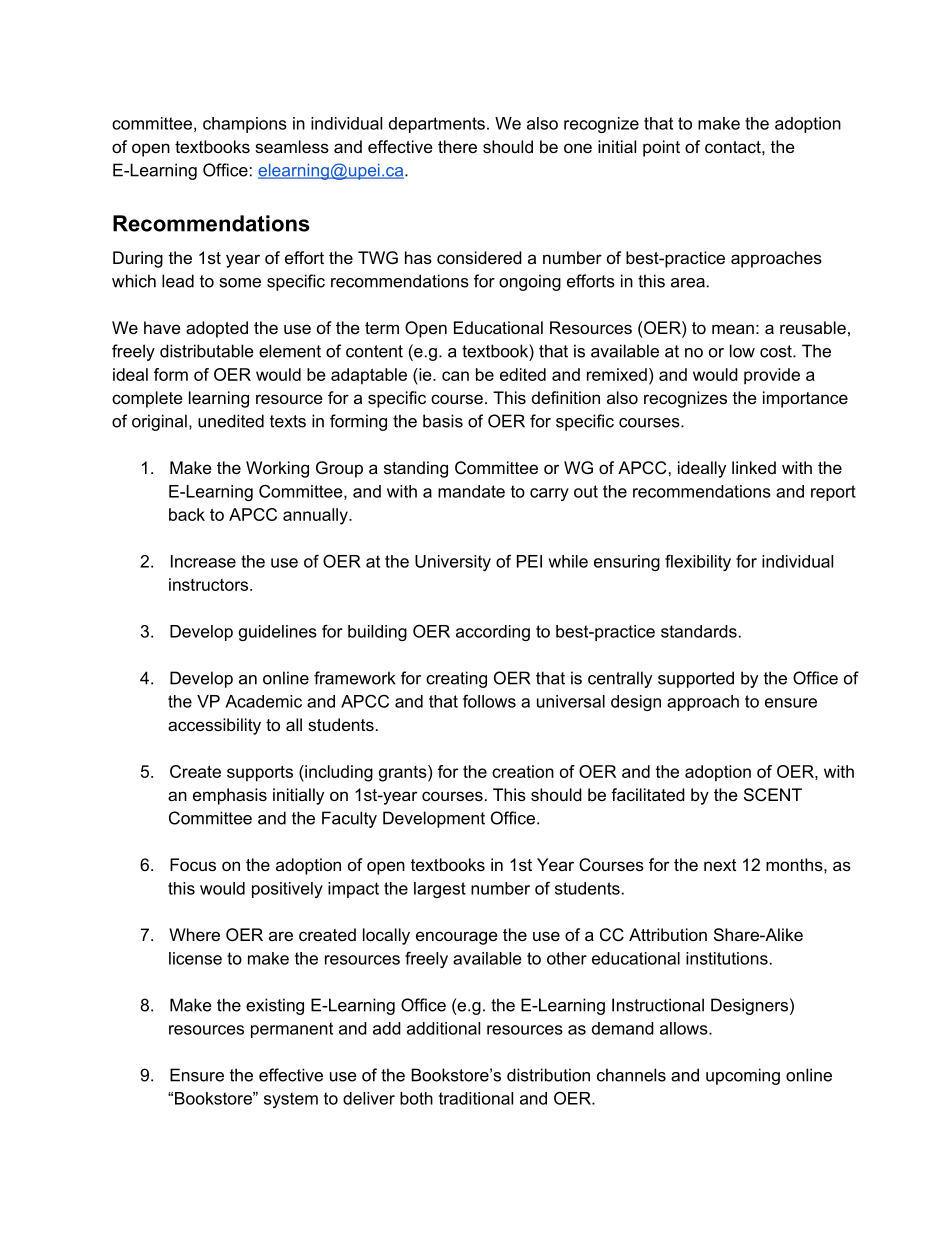 The image size is (952, 1233). What do you see at coordinates (291, 1100) in the image?
I see `system` at bounding box center [291, 1100].
